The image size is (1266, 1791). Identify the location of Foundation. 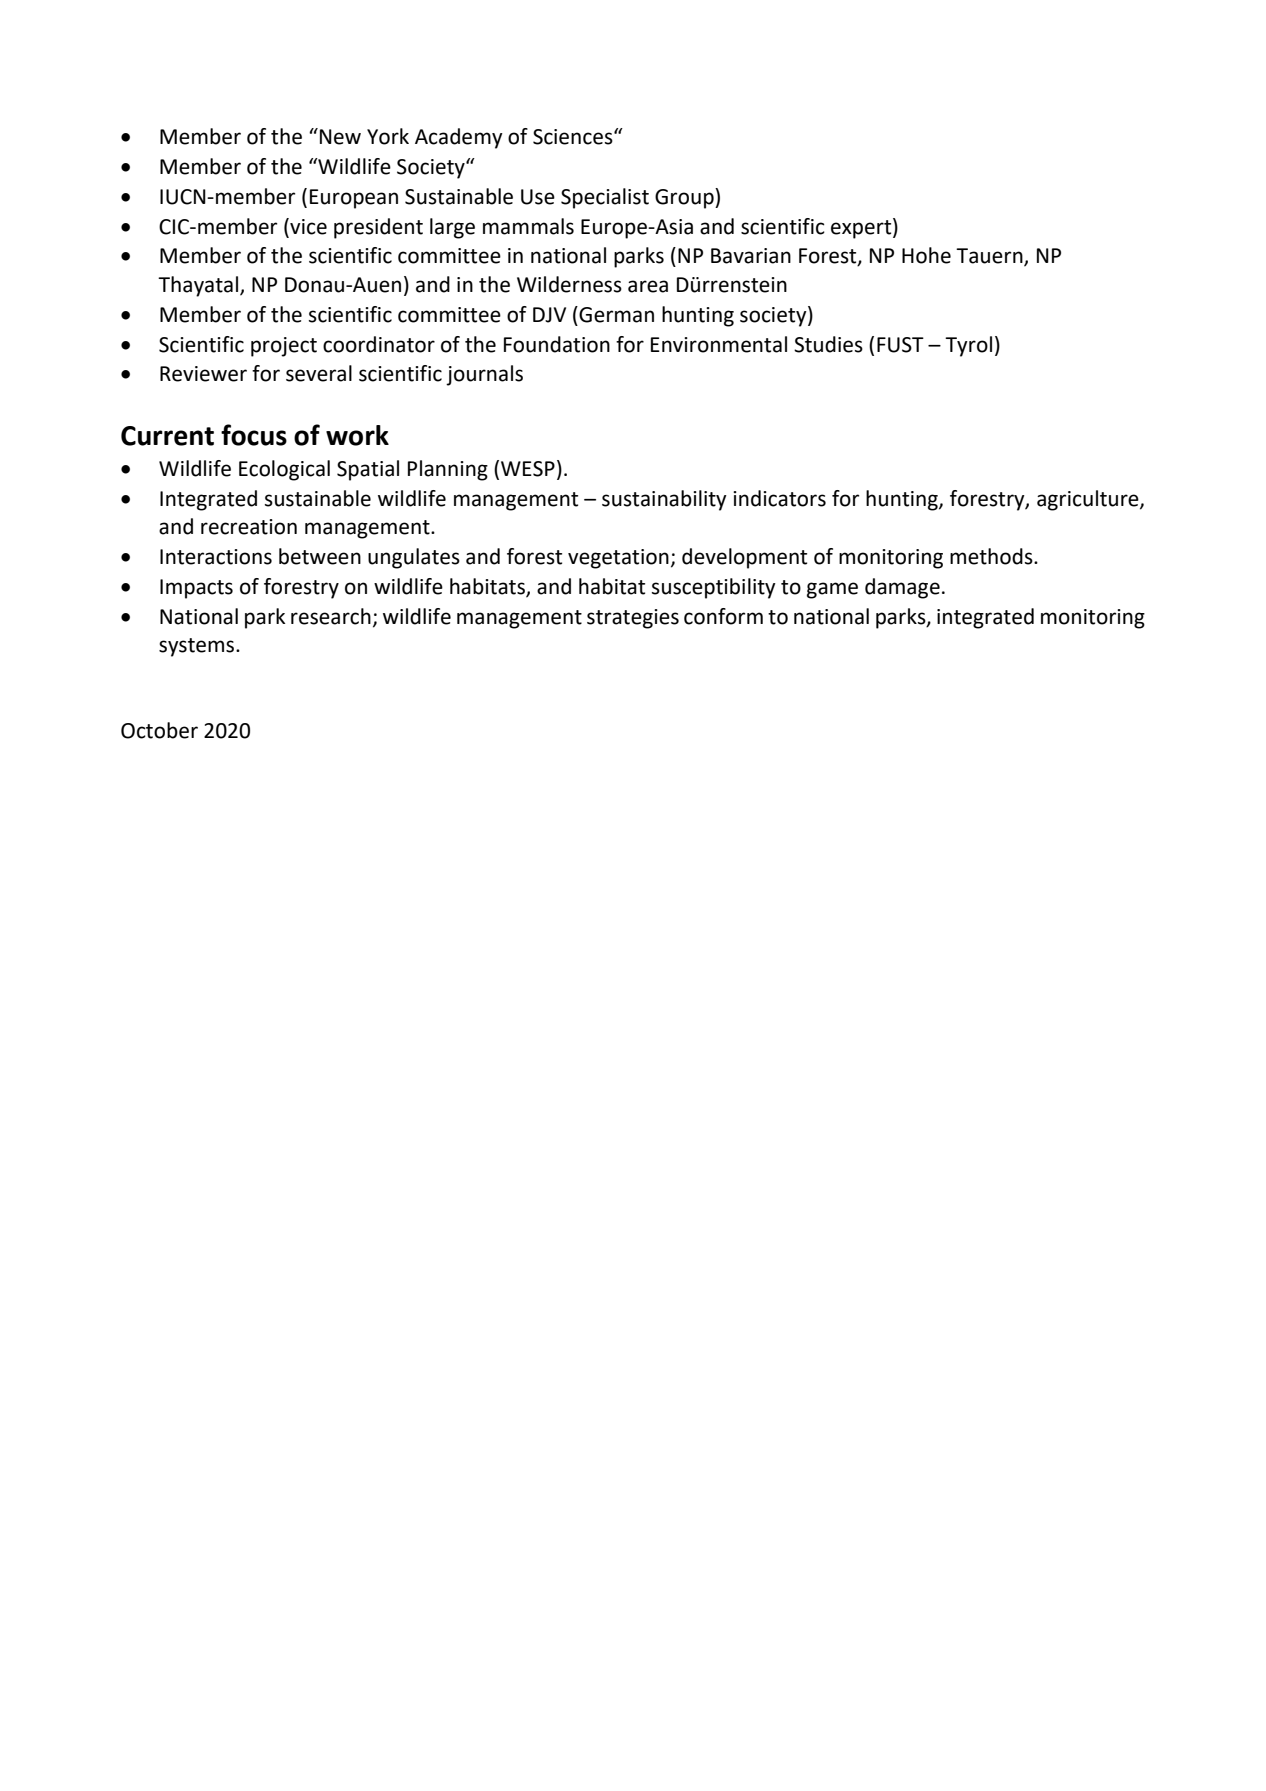
(557, 344).
